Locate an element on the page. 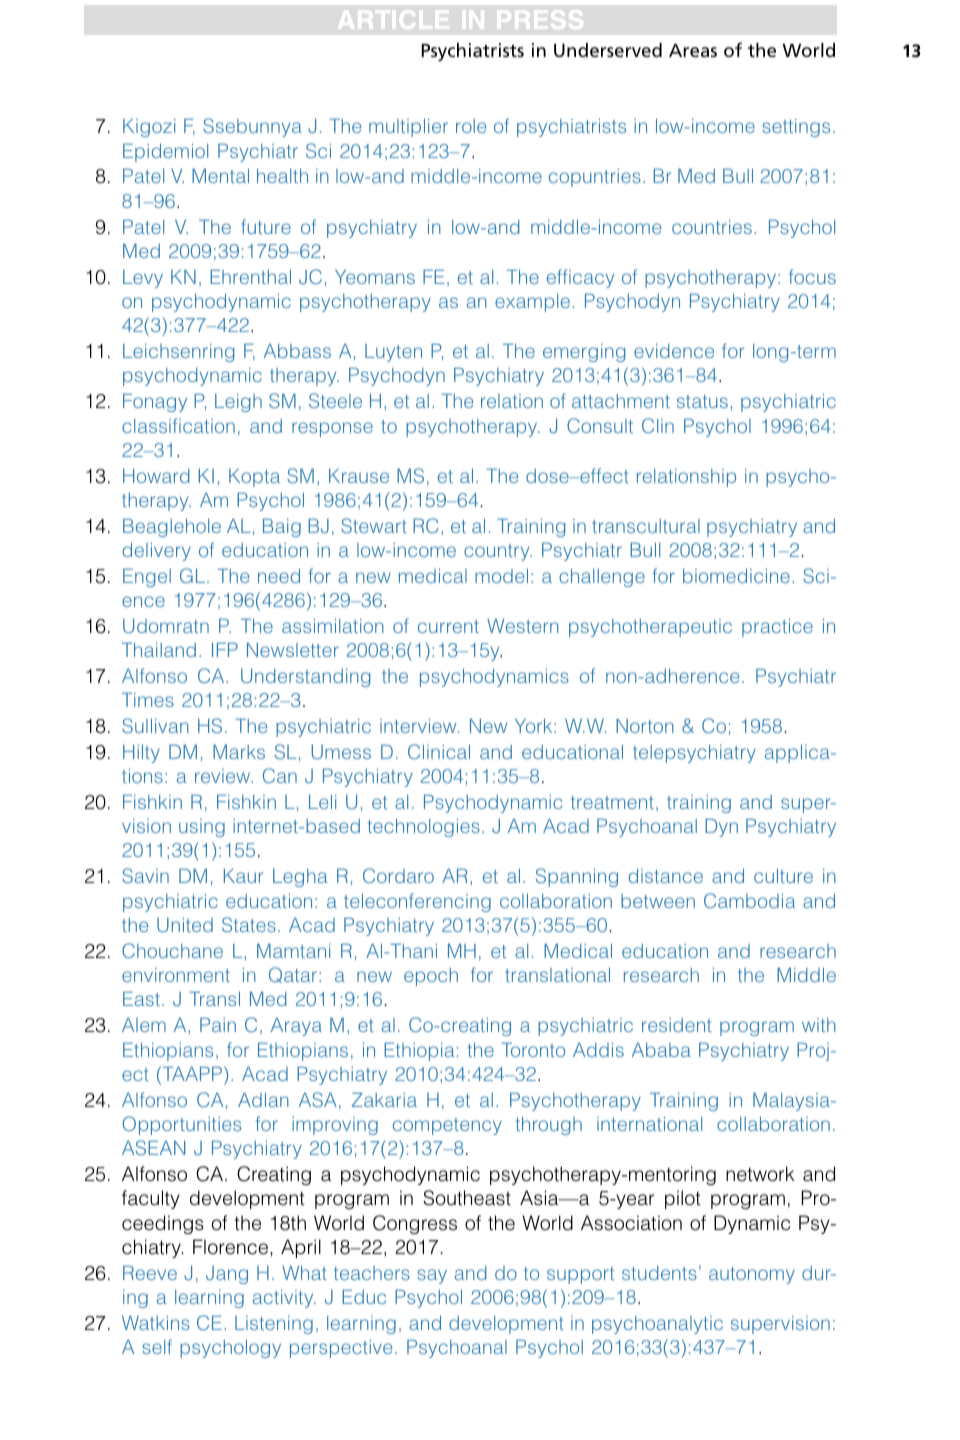 This image has width=960, height=1440. model is located at coordinates (501, 575).
